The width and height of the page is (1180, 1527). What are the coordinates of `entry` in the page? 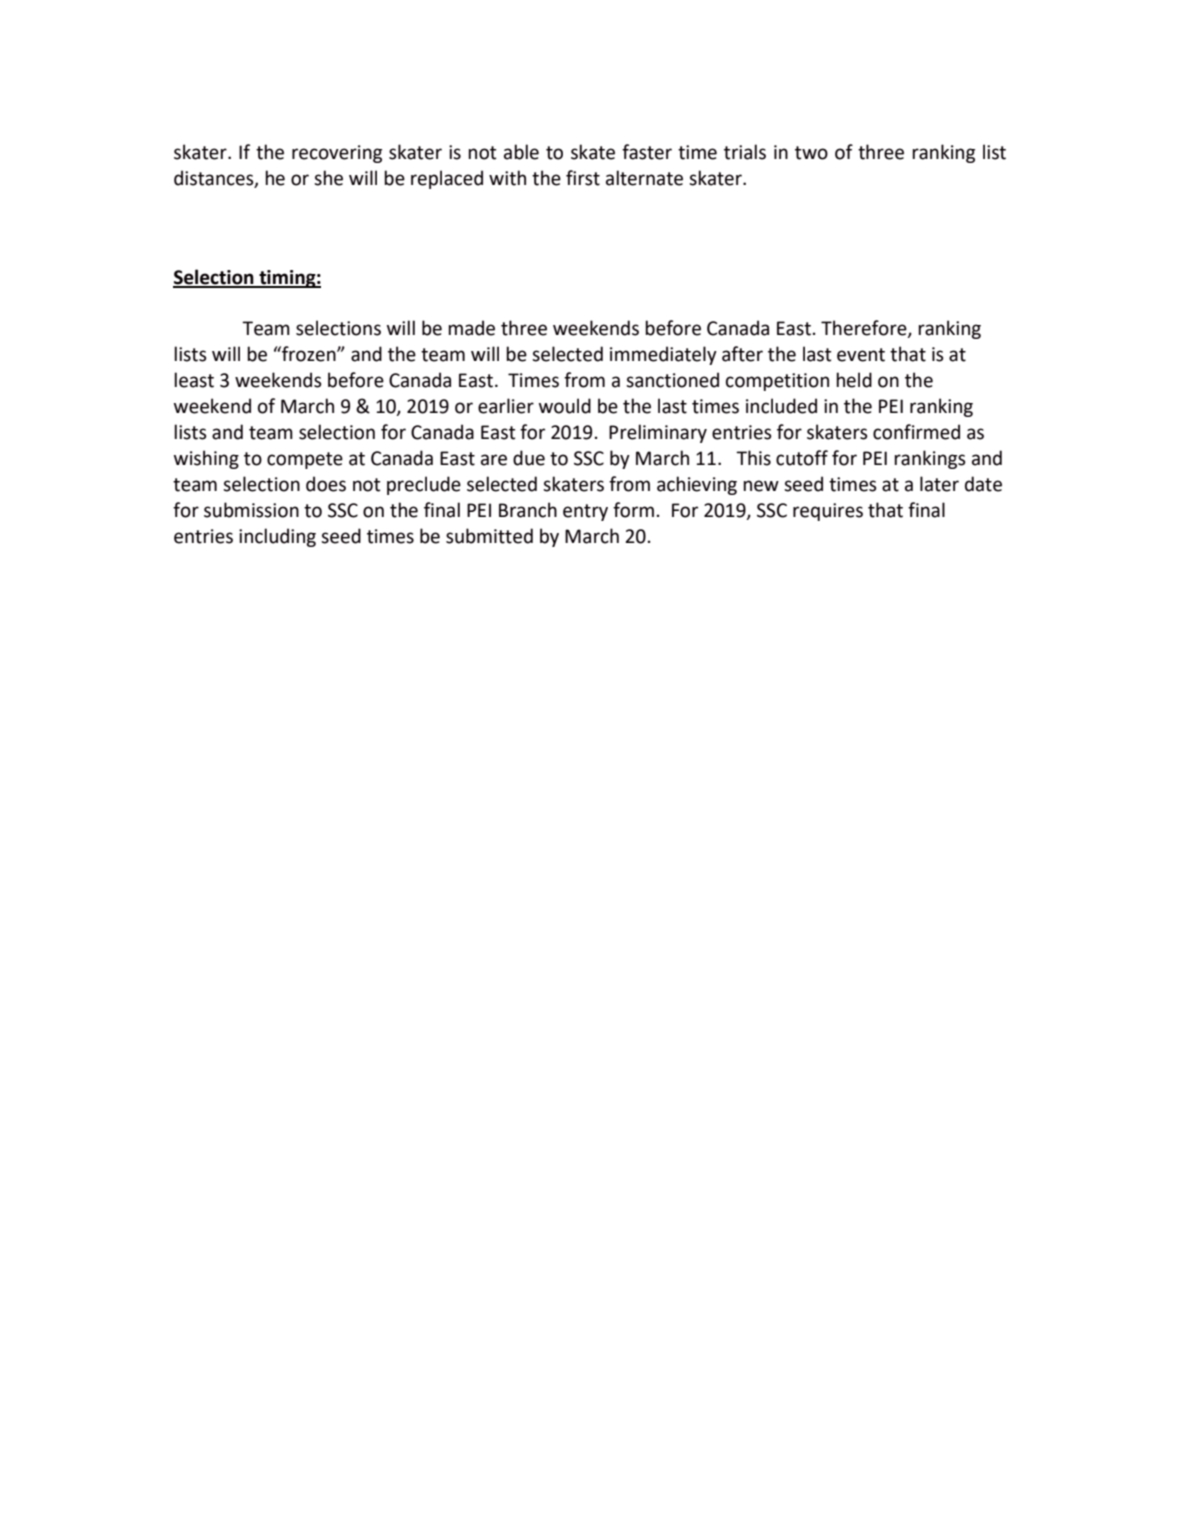 It's located at (585, 512).
